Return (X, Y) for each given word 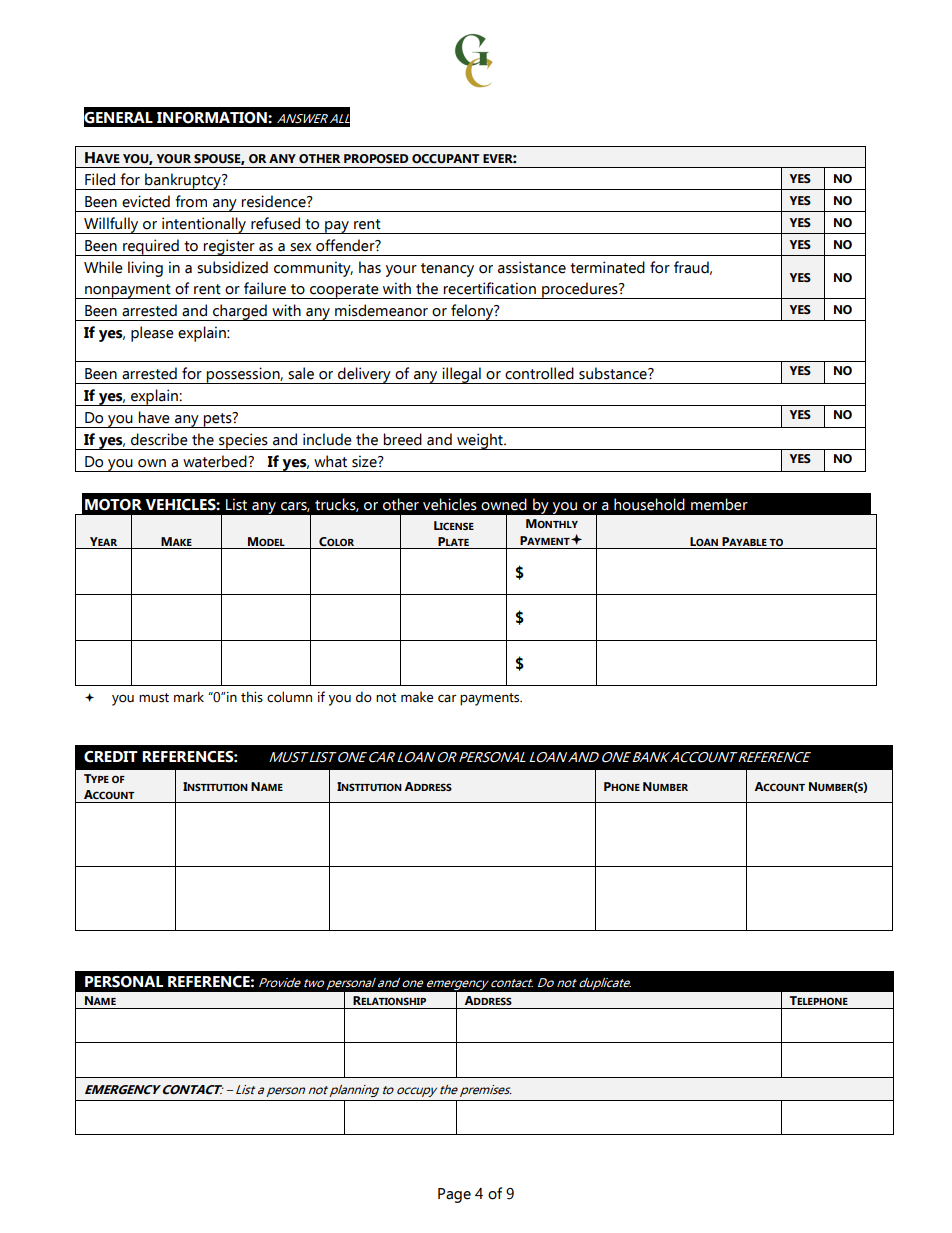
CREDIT (111, 757)
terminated (607, 267)
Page (454, 1195)
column (289, 697)
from (191, 201)
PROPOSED (376, 158)
